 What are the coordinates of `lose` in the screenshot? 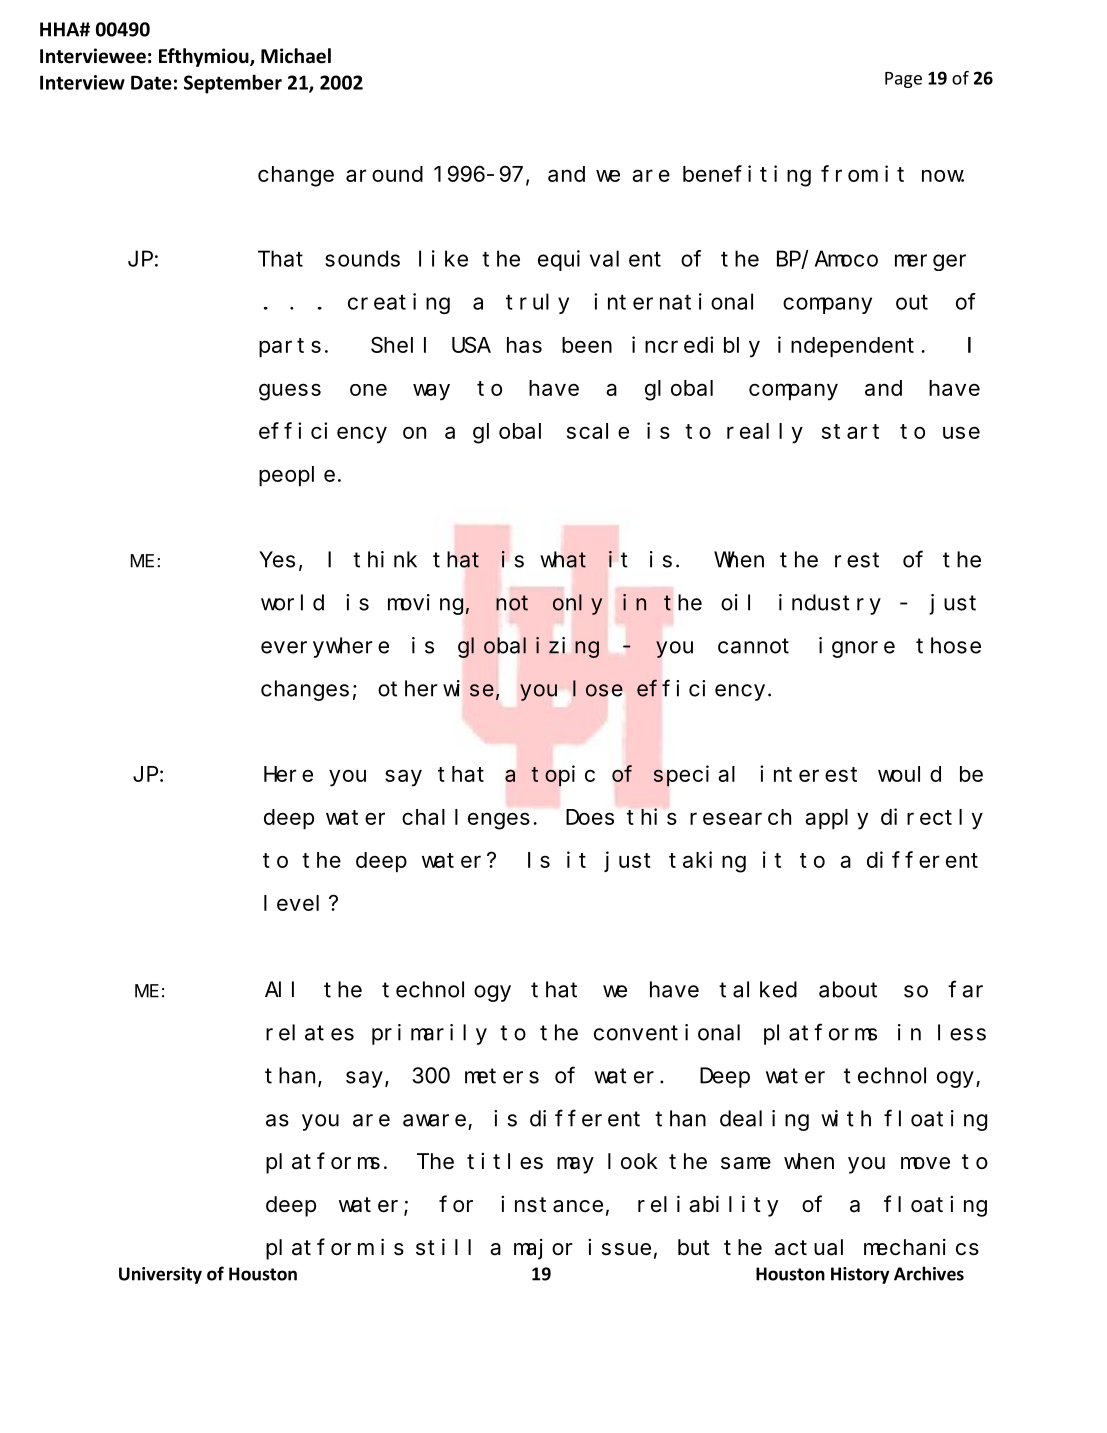 It's located at (598, 688).
